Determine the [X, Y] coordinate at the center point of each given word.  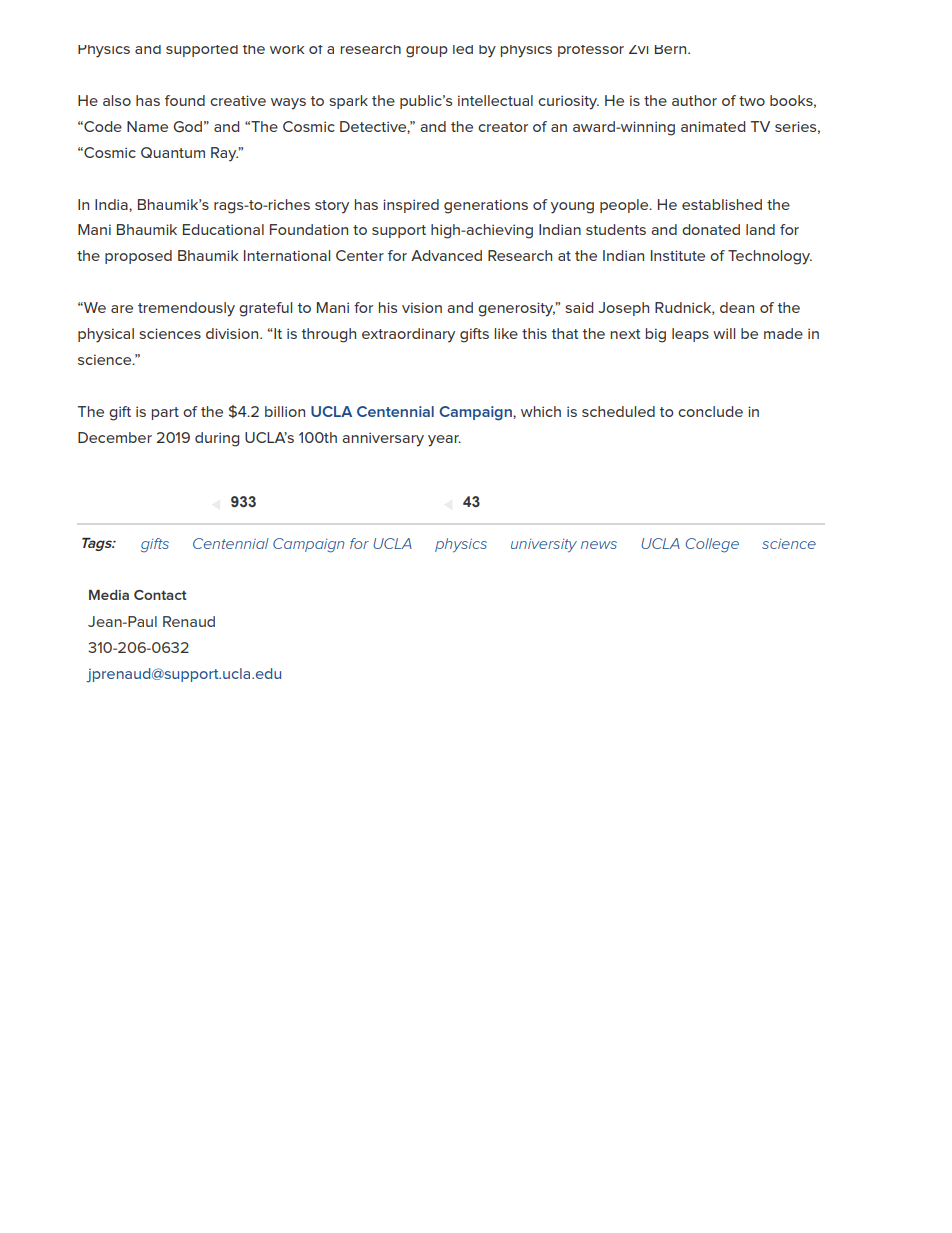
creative [238, 100]
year [444, 441]
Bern [672, 49]
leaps [690, 335]
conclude [710, 411]
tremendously [186, 309]
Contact [160, 595]
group [427, 52]
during [217, 439]
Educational [223, 229]
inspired [411, 206]
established [722, 204]
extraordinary [408, 335]
